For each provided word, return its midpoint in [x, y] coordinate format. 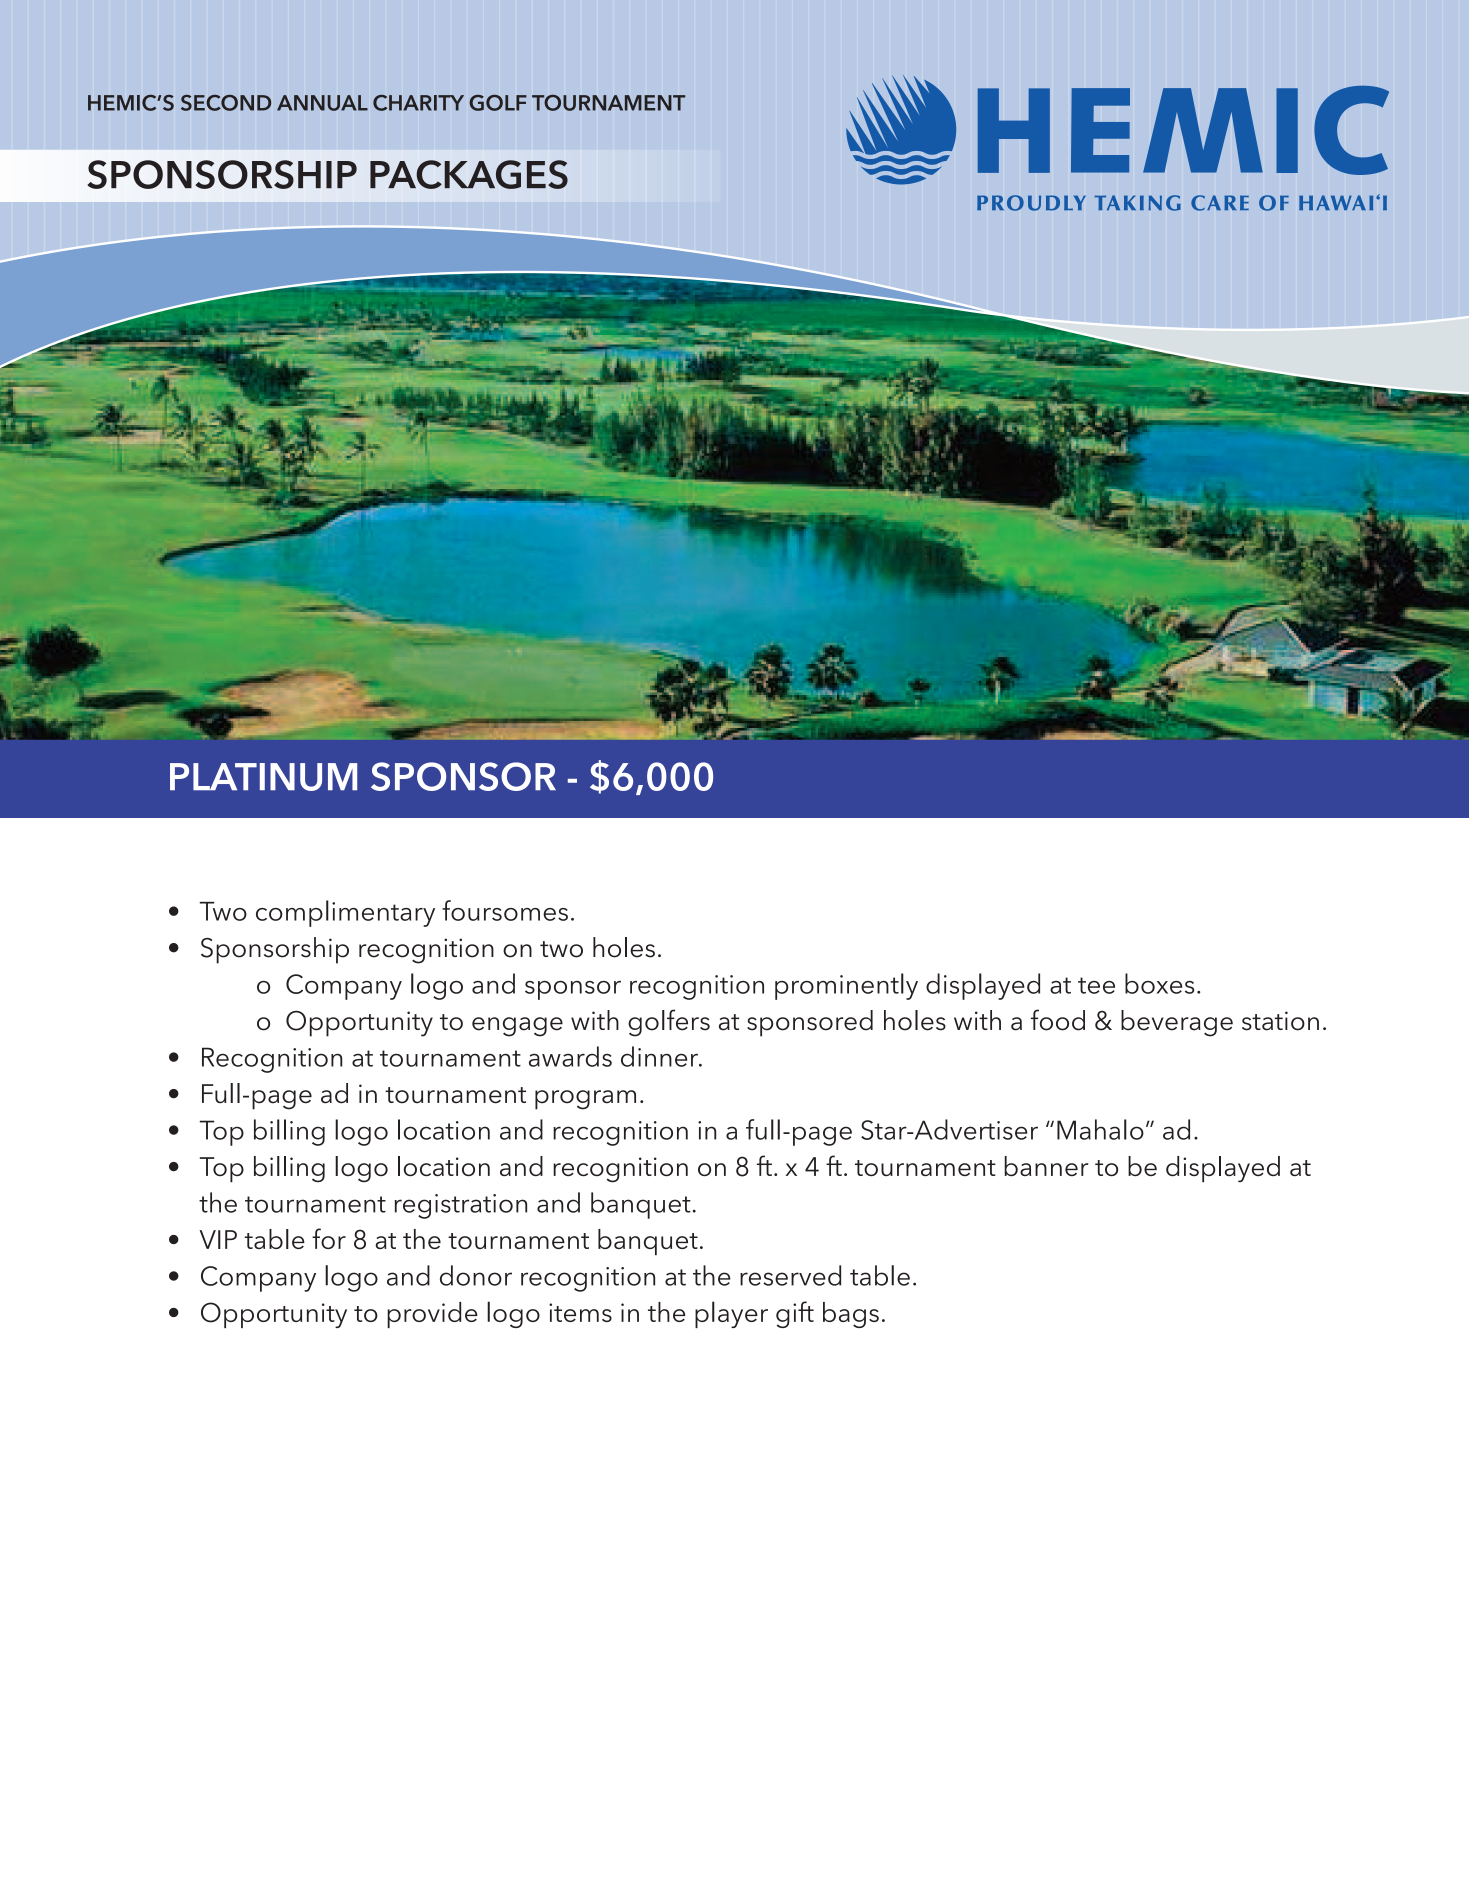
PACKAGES [469, 174]
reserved [790, 1275]
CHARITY [418, 103]
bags [851, 1315]
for [329, 1238]
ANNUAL [322, 103]
